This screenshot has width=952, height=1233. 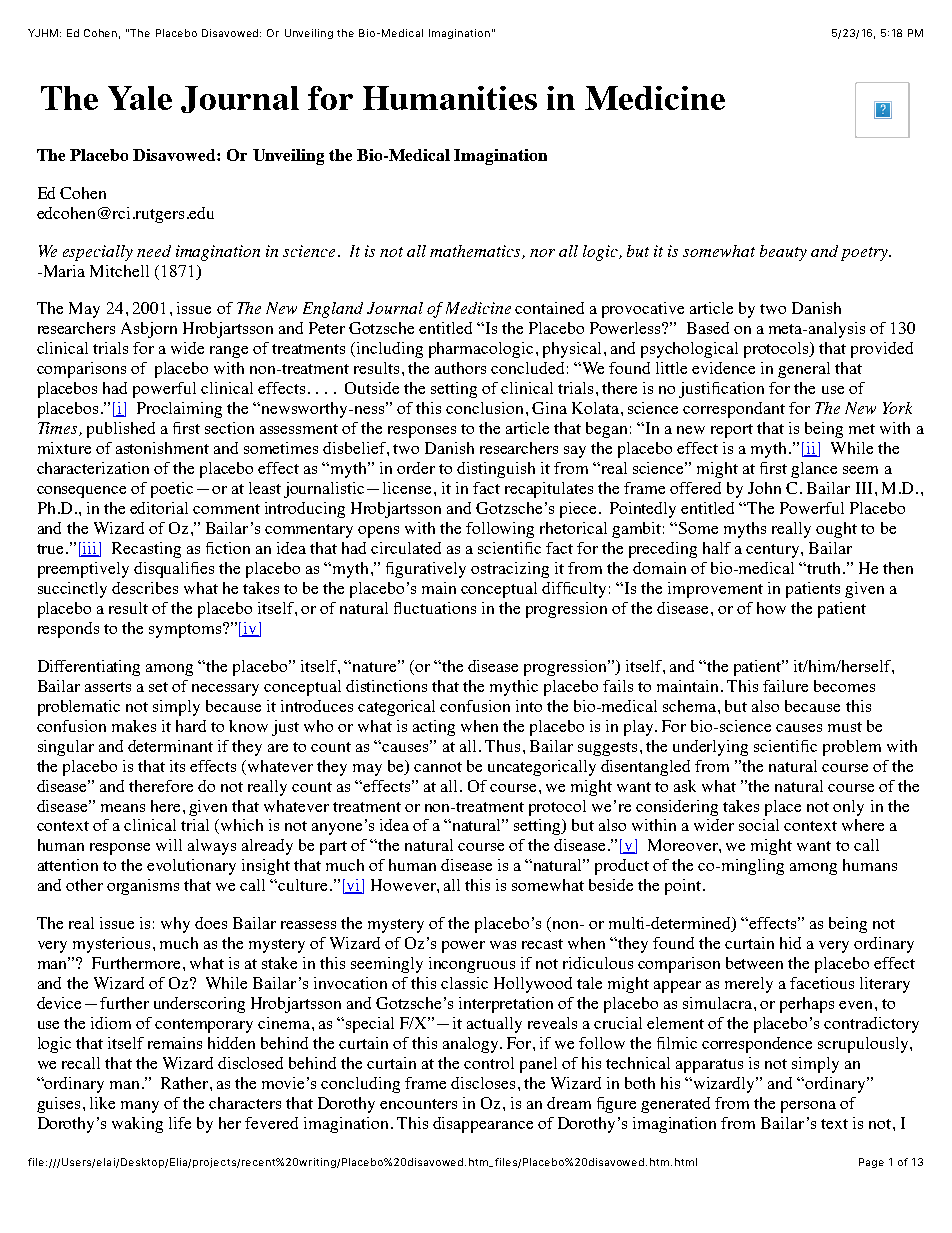 I want to click on discloses, so click(x=483, y=1083).
